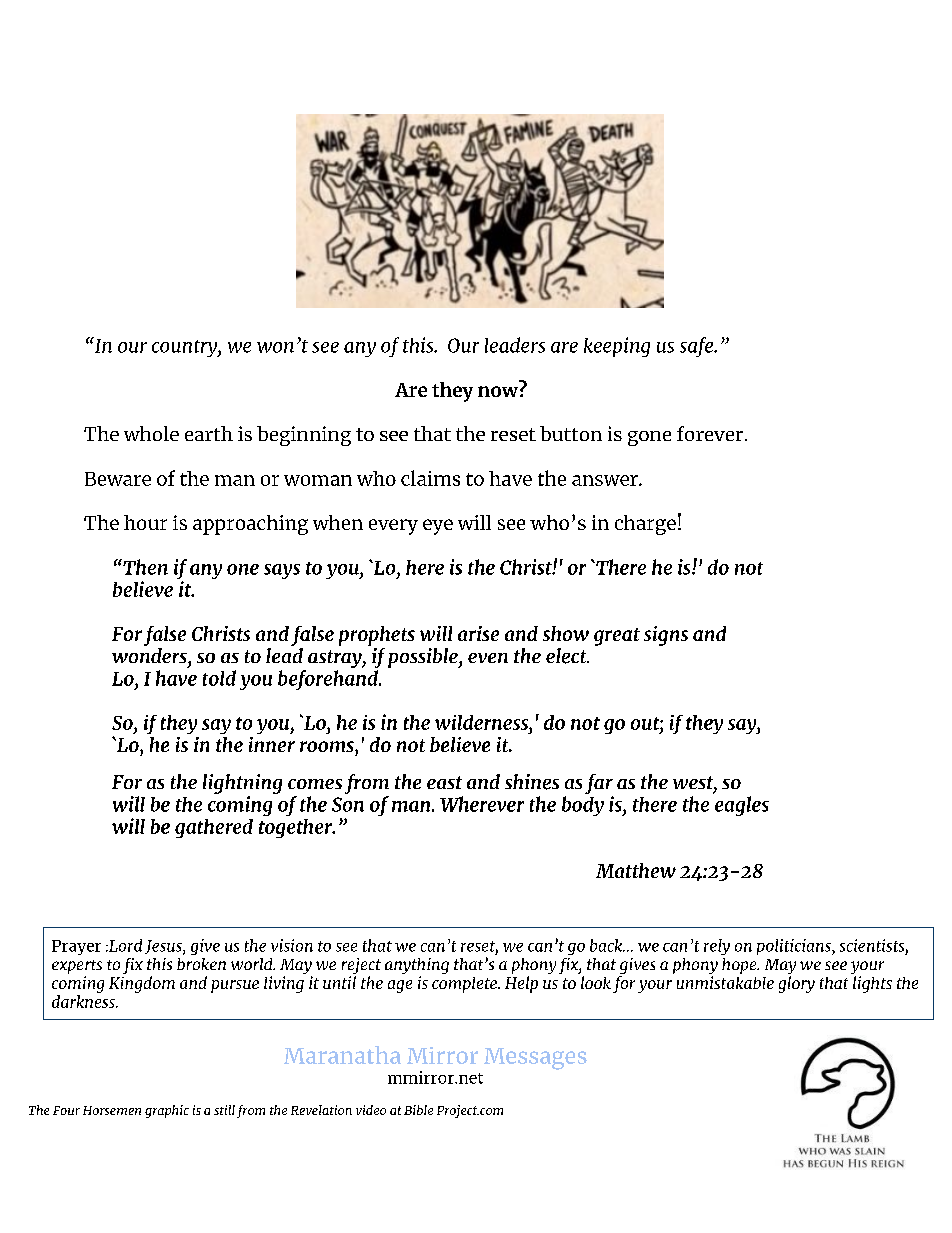  I want to click on arise, so click(478, 633).
